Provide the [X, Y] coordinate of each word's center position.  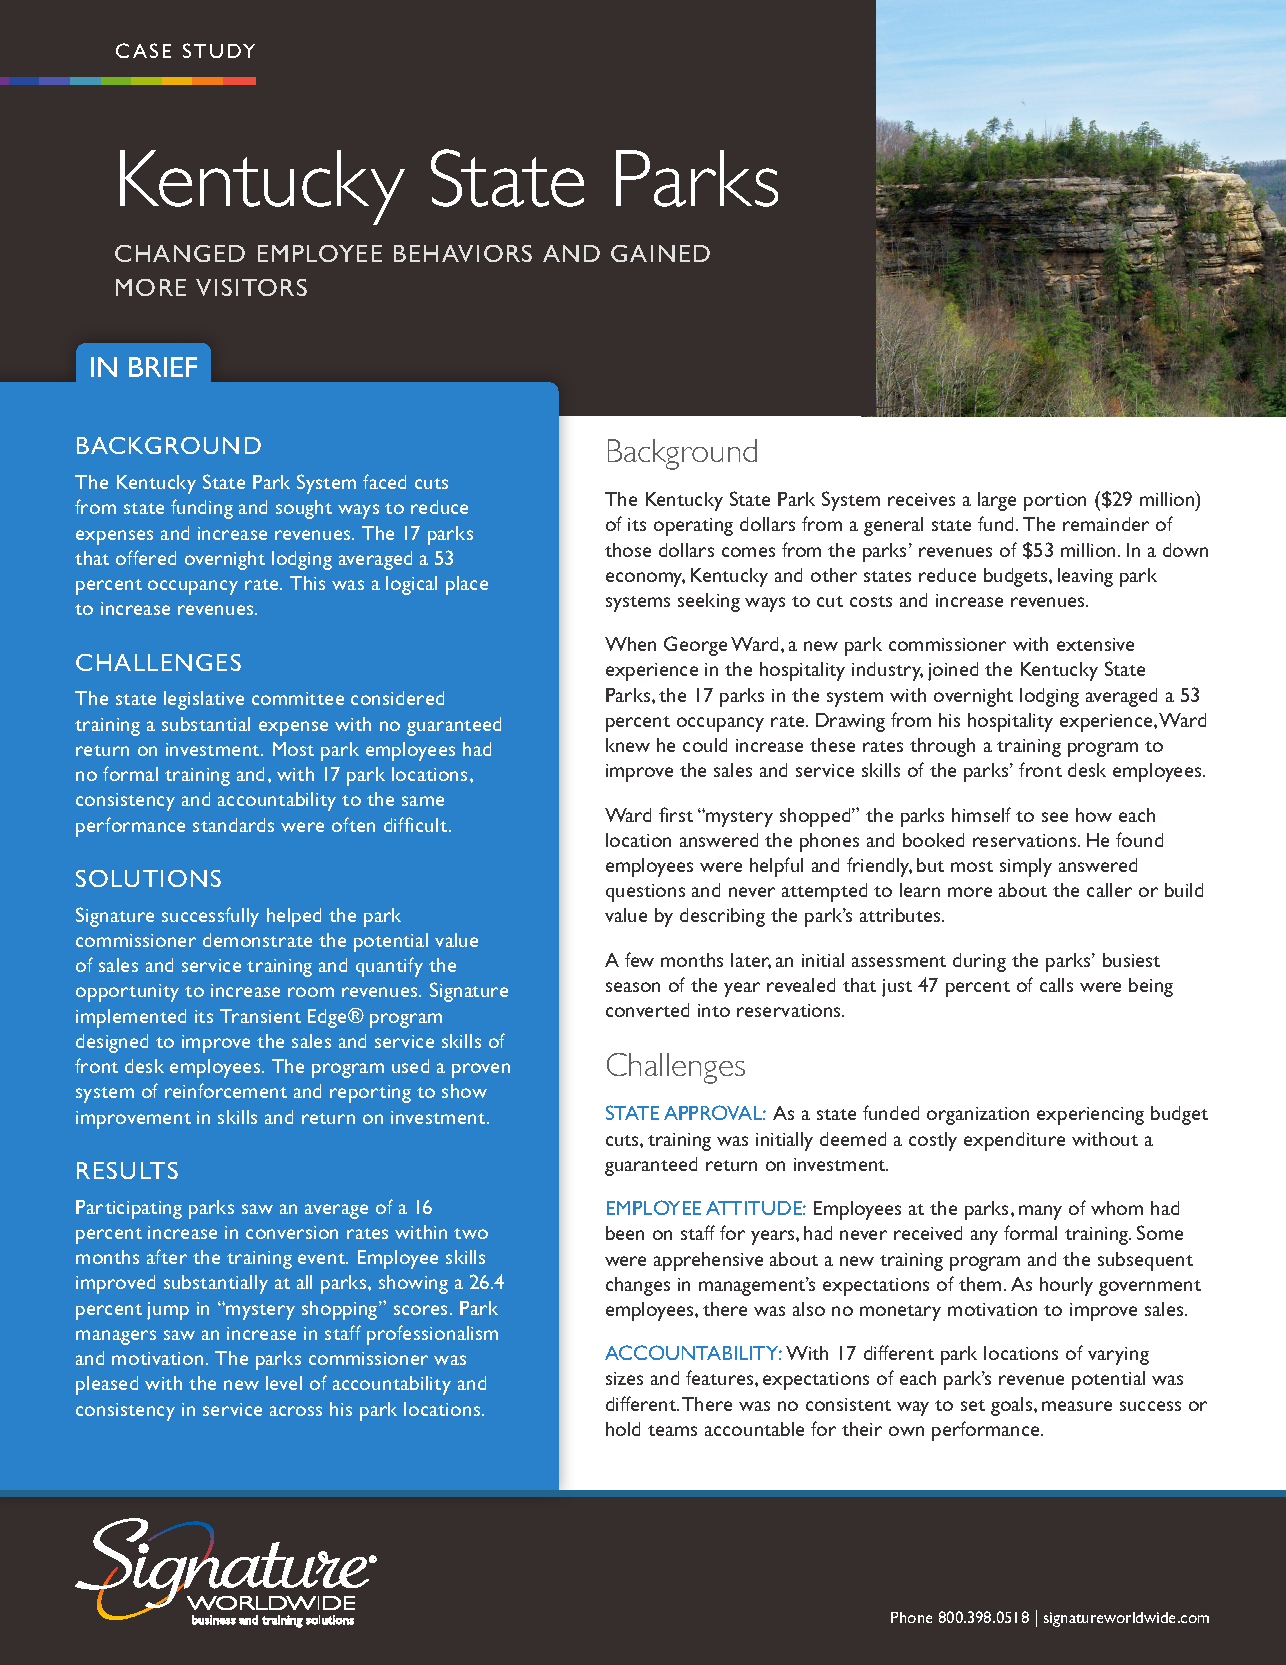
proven [481, 1070]
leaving [1085, 577]
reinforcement [226, 1090]
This [307, 583]
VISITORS [251, 287]
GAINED [660, 253]
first [676, 814]
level [284, 1383]
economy [645, 579]
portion [1055, 502]
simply [1026, 867]
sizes [624, 1378]
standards [233, 825]
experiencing [1090, 1116]
